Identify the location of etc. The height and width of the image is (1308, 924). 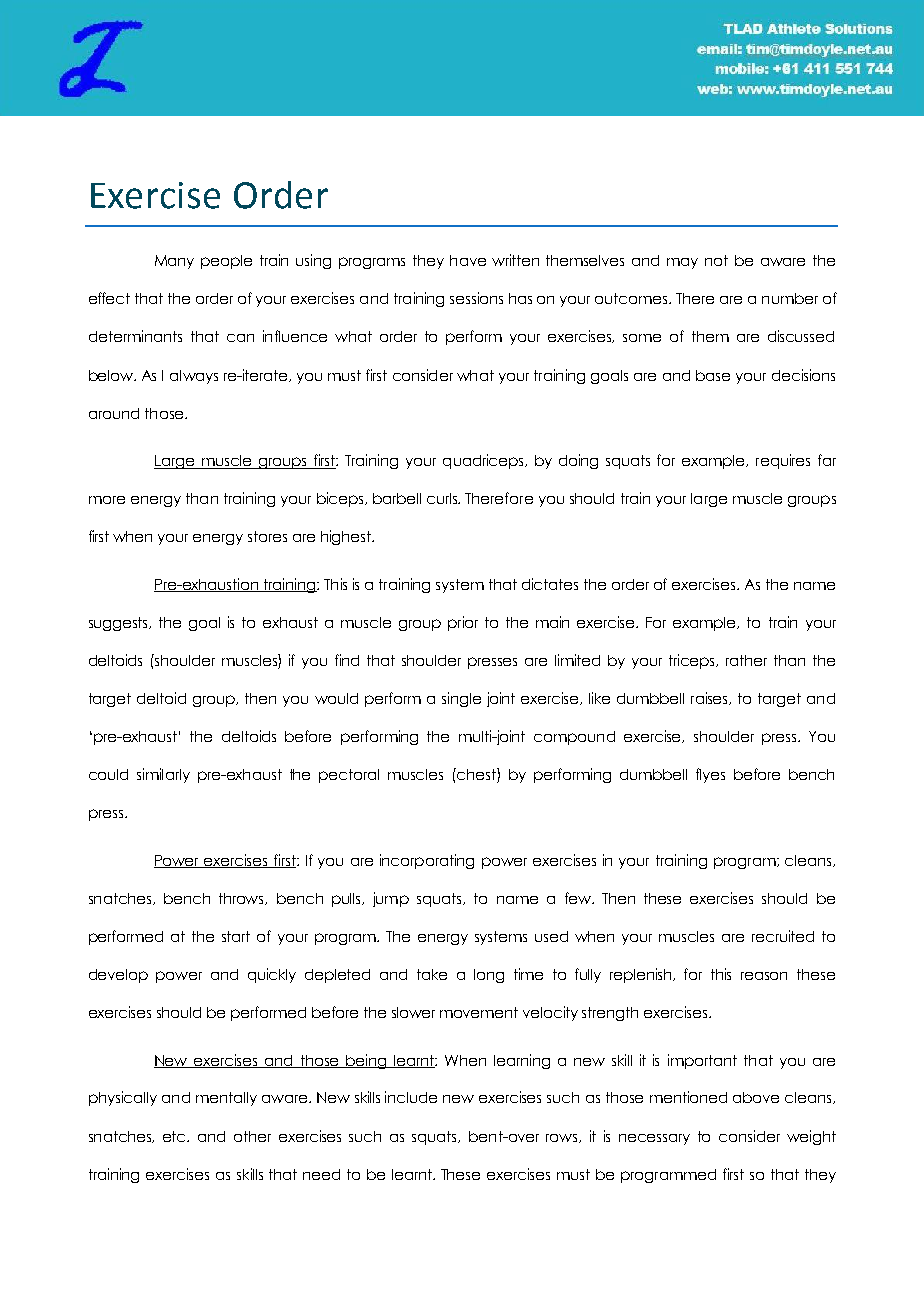
(176, 1136).
